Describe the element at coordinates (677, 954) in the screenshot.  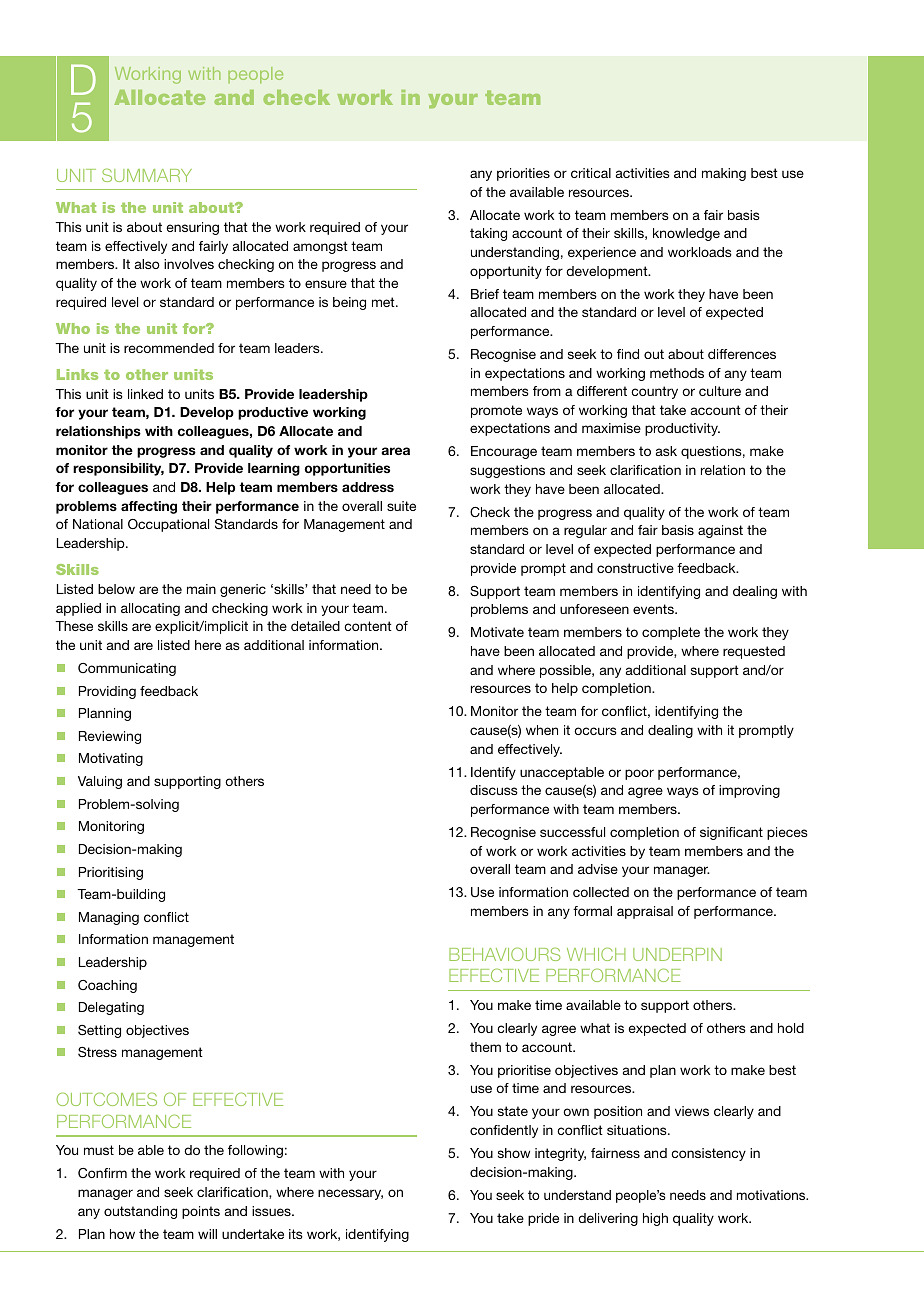
I see `underpin` at that location.
